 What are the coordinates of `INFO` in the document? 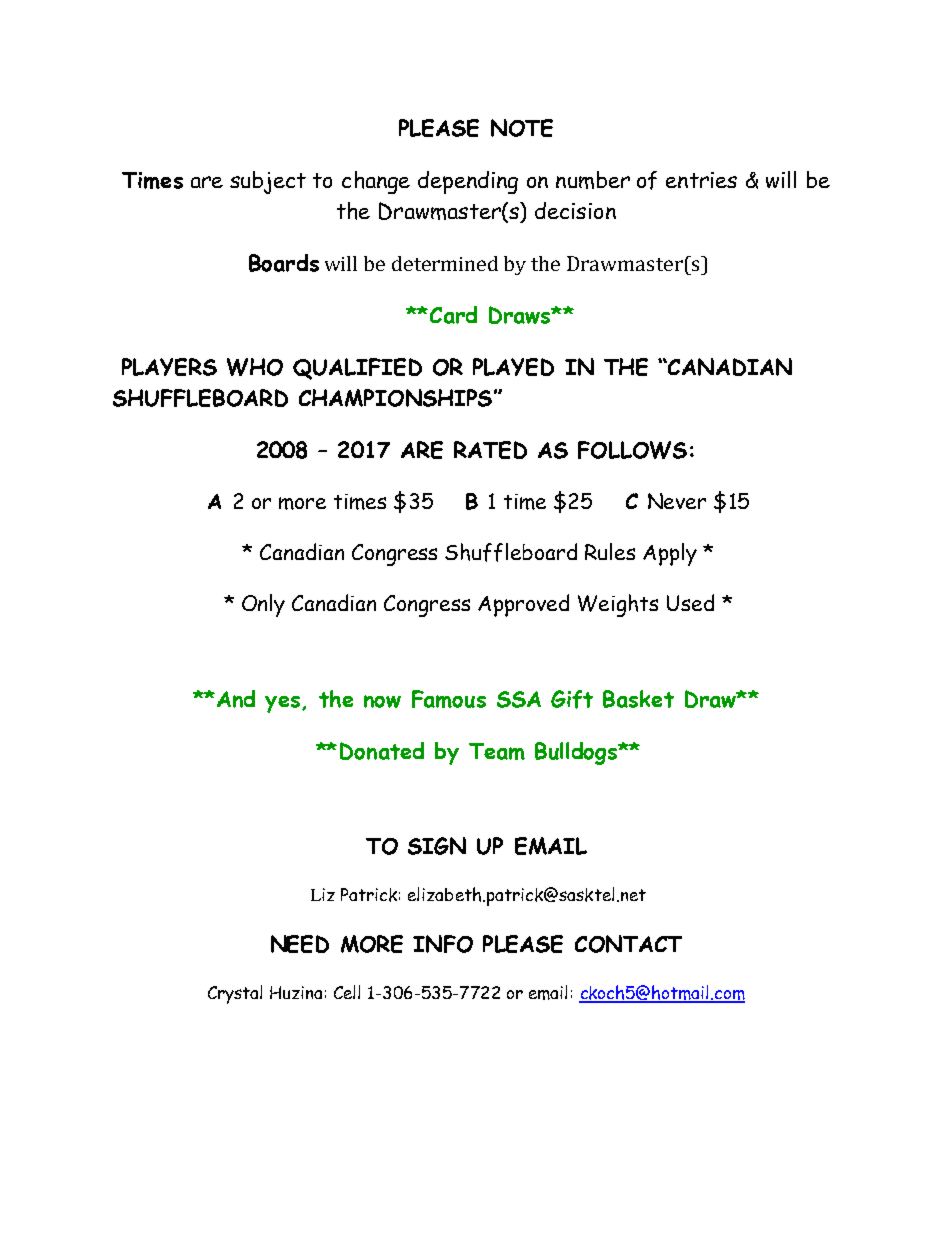 It's located at (443, 944).
